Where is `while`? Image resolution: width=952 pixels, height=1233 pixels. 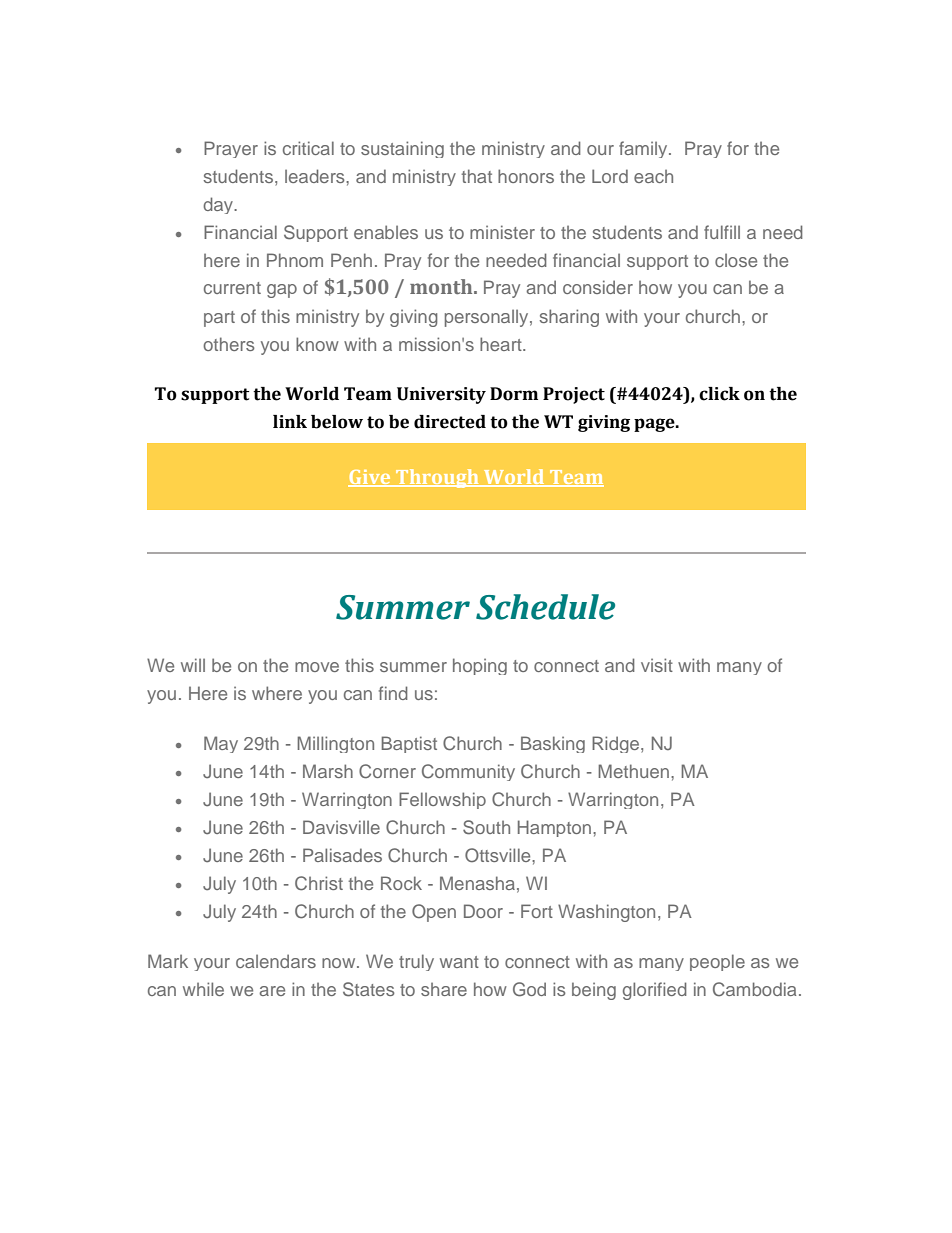 while is located at coordinates (203, 989).
